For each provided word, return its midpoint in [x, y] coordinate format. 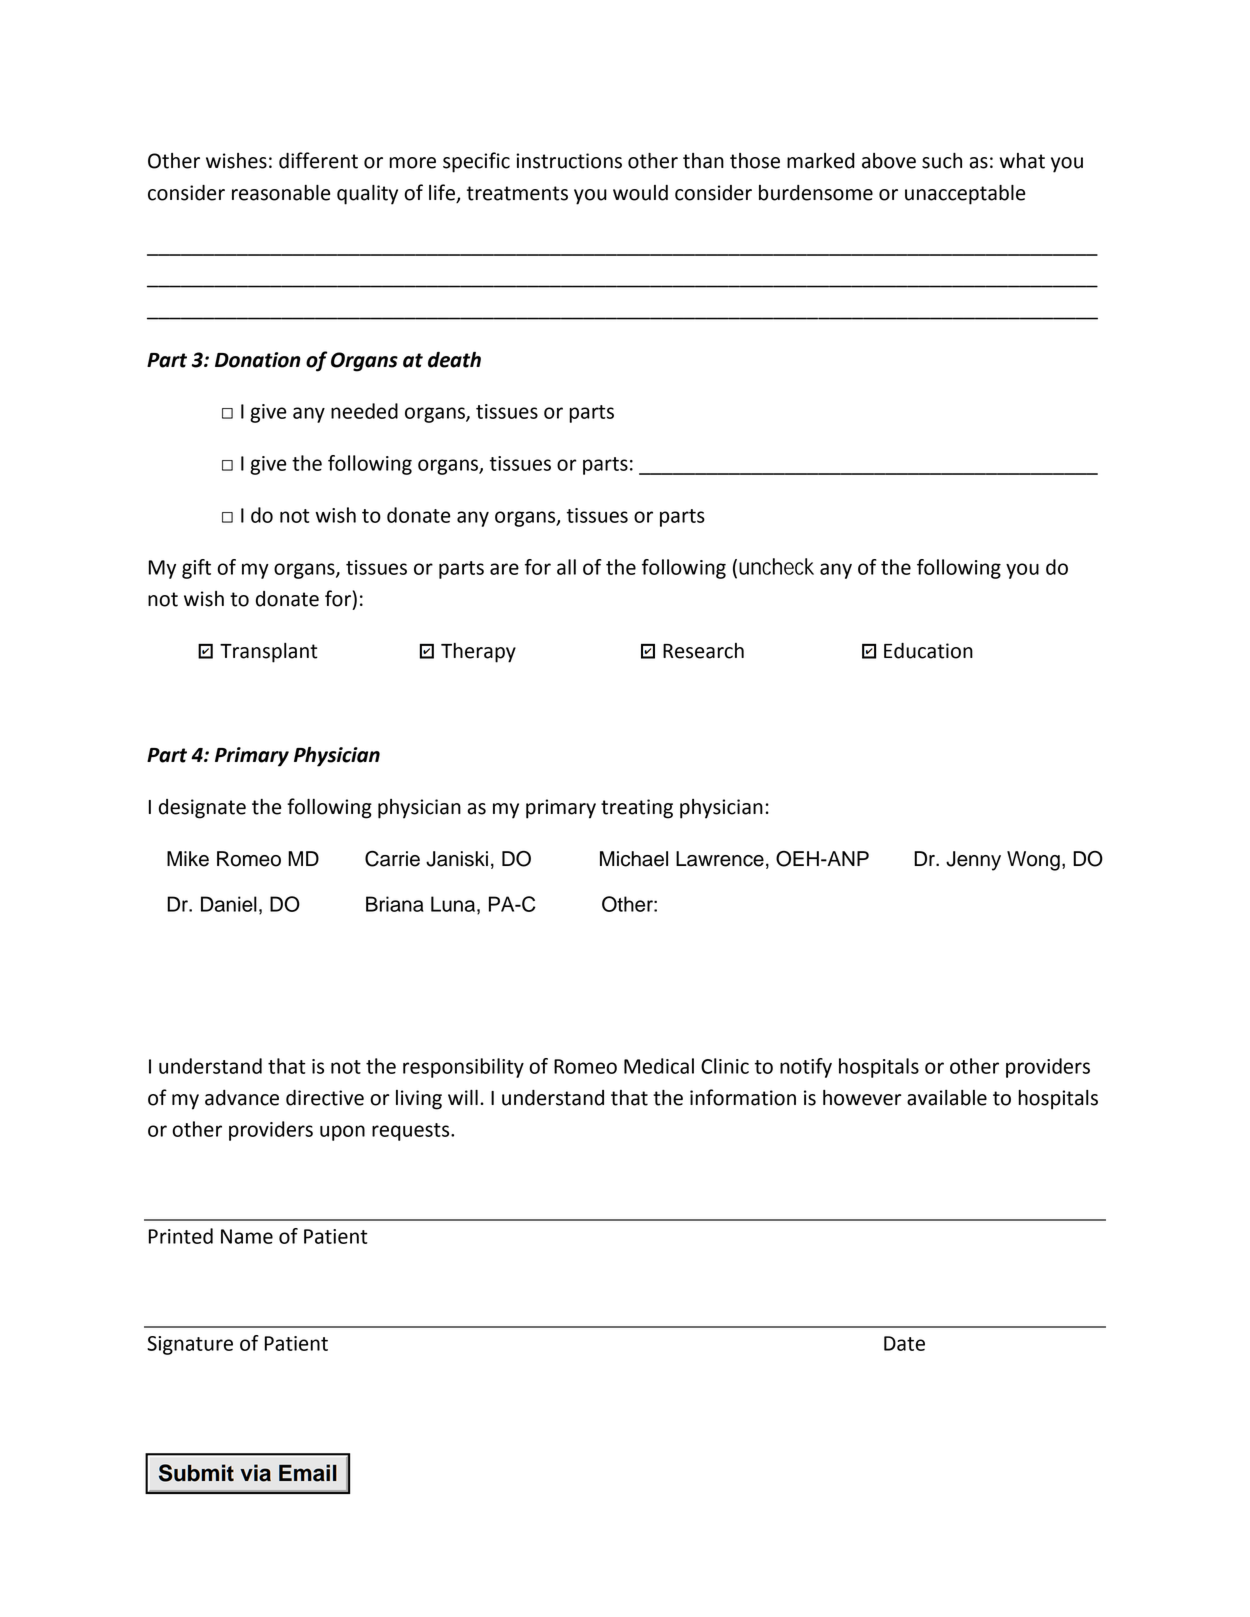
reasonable [281, 193]
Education [928, 651]
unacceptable [965, 195]
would [640, 193]
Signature [190, 1345]
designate [202, 809]
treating [637, 809]
